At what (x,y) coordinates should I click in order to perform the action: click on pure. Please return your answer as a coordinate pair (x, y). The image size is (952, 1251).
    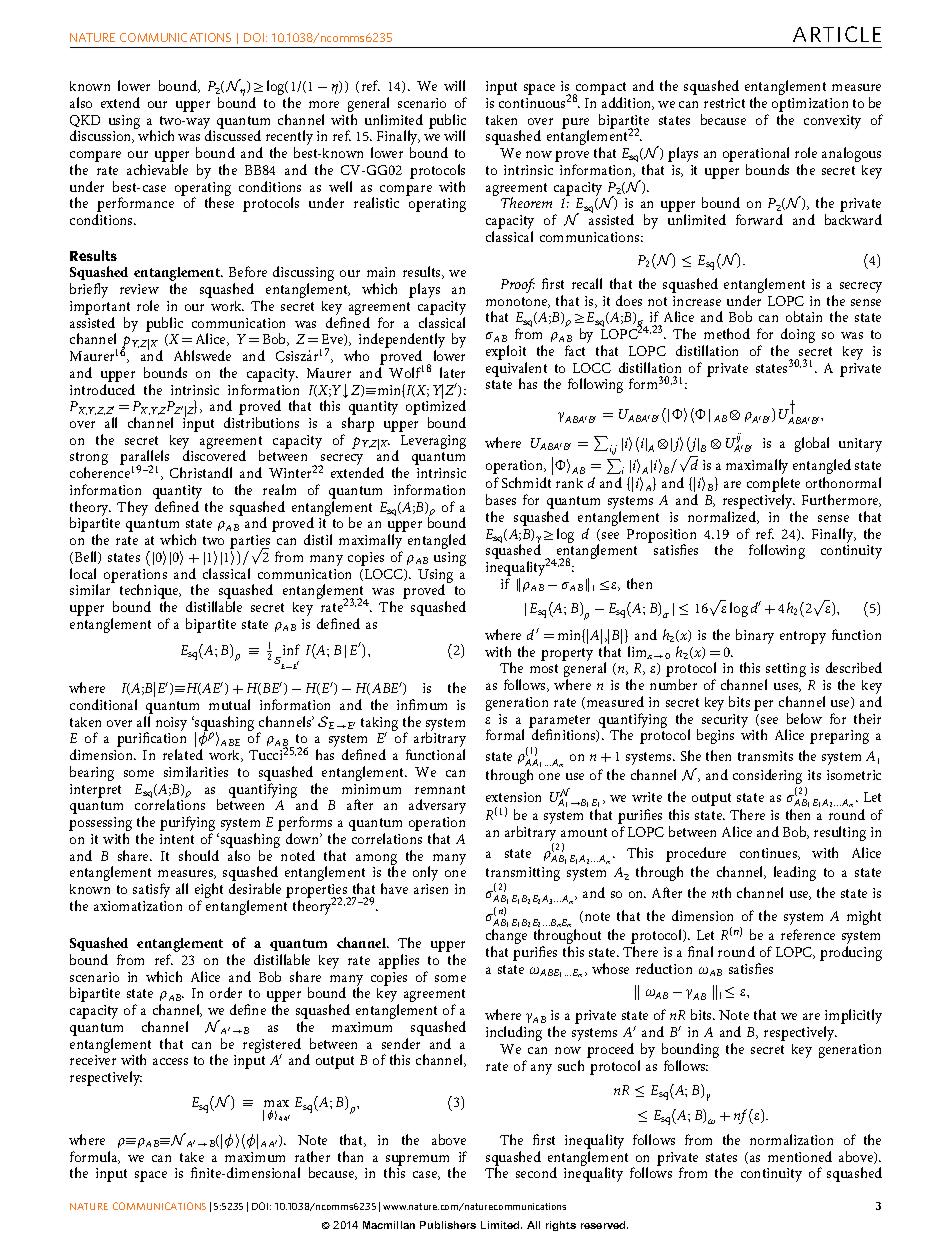
    Looking at the image, I should click on (575, 124).
